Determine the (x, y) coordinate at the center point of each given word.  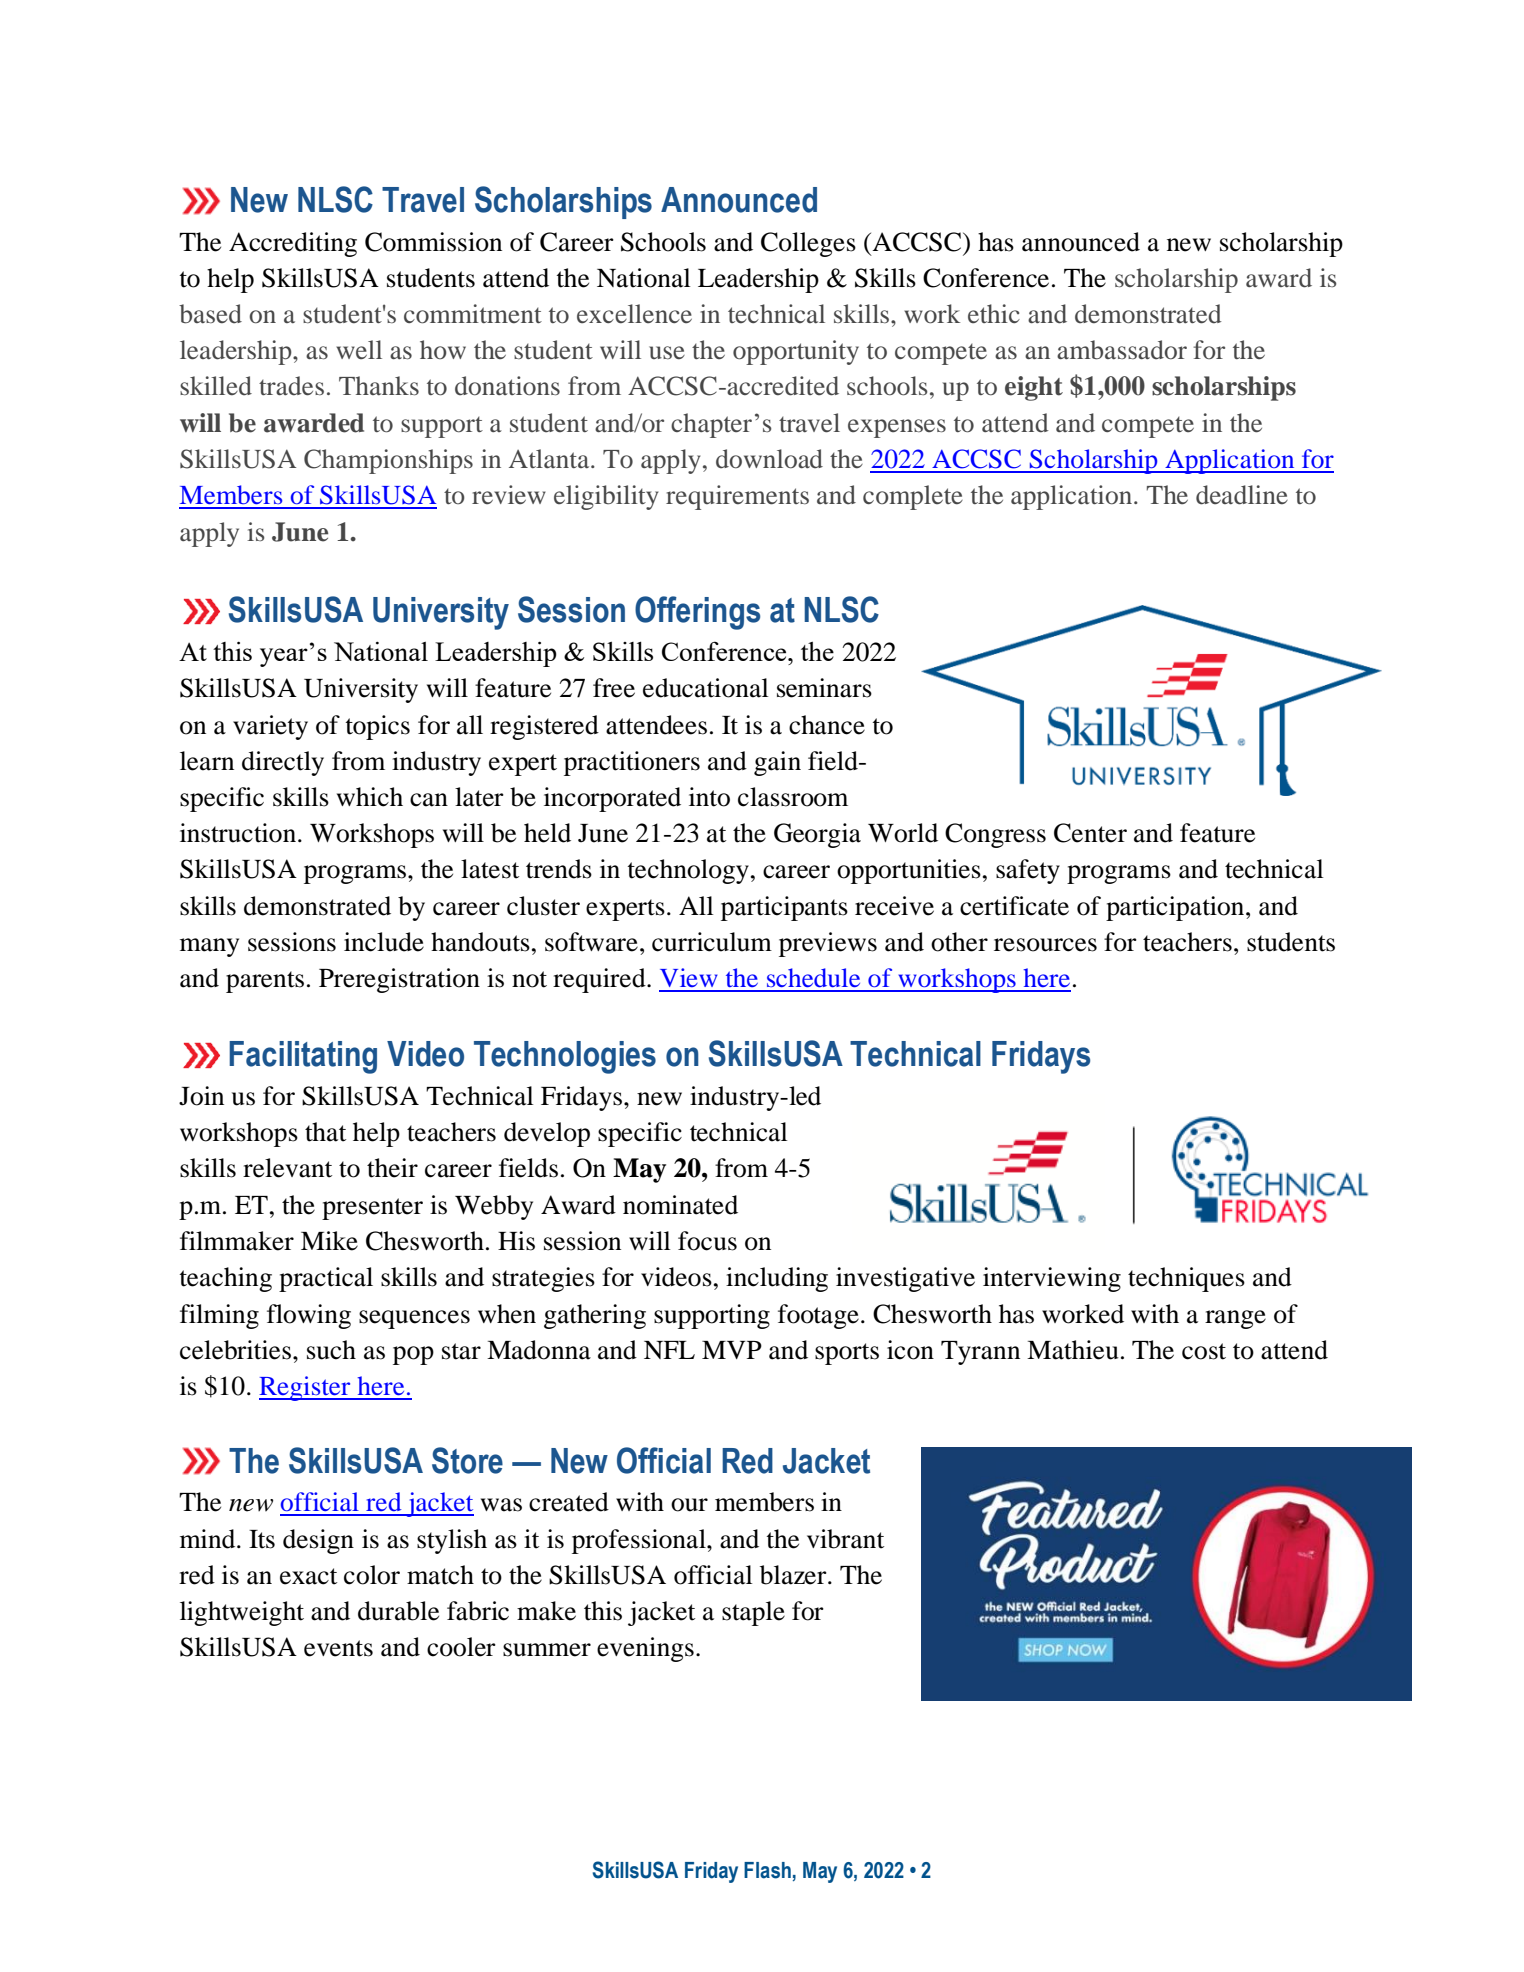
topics (377, 727)
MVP (732, 1350)
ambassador (1122, 350)
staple (753, 1613)
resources (1045, 945)
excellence (634, 314)
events (338, 1648)
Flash (767, 1870)
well (359, 349)
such (331, 1350)
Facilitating (303, 1057)
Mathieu (1073, 1350)
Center (1090, 833)
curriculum (712, 942)
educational (706, 688)
